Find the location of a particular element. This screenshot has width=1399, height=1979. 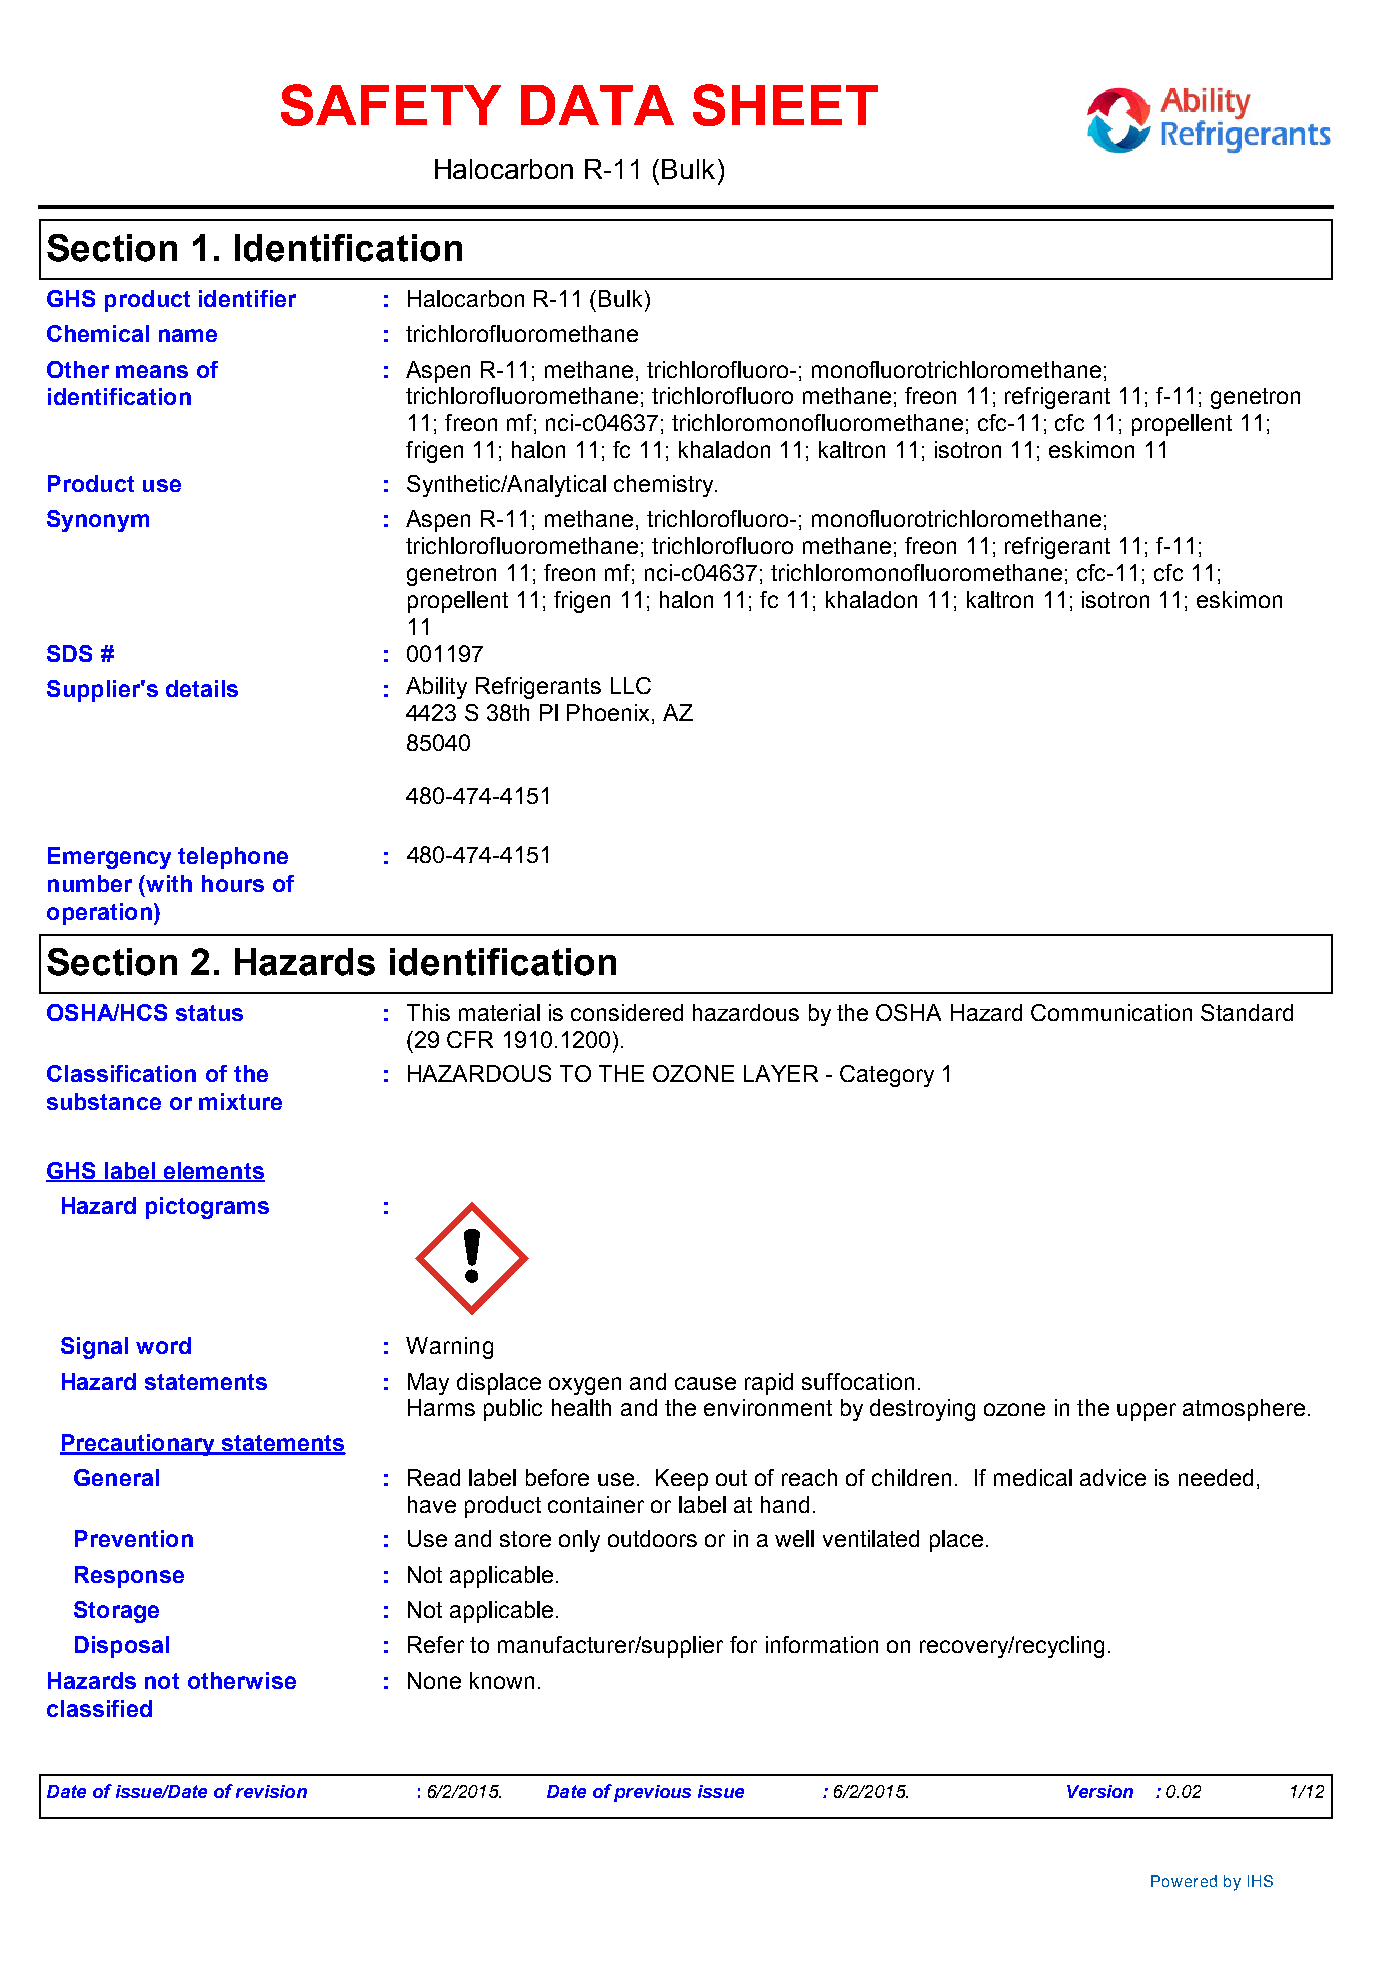

Communication is located at coordinates (1111, 1012).
